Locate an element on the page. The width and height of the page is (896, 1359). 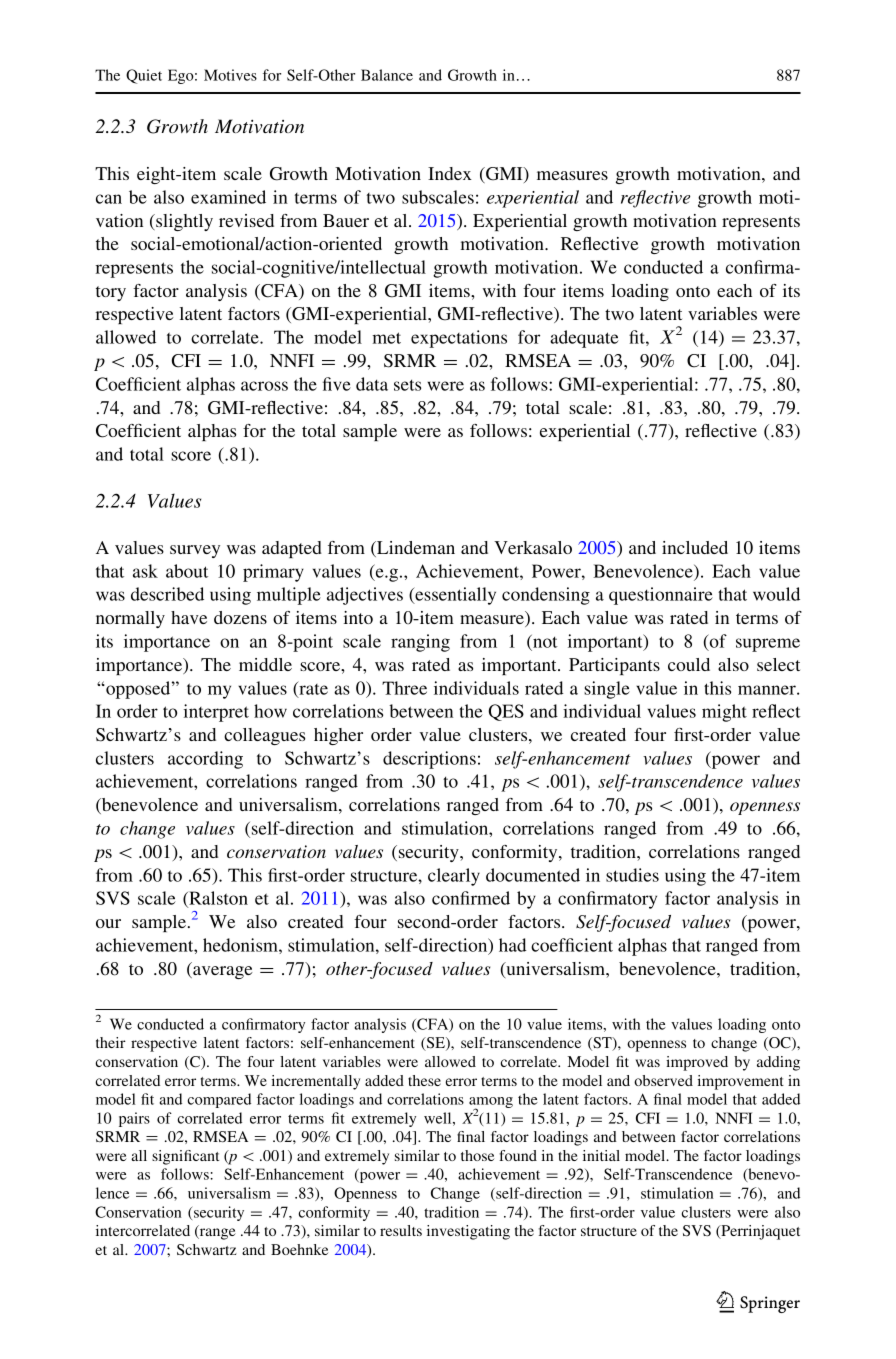
included is located at coordinates (695, 547).
